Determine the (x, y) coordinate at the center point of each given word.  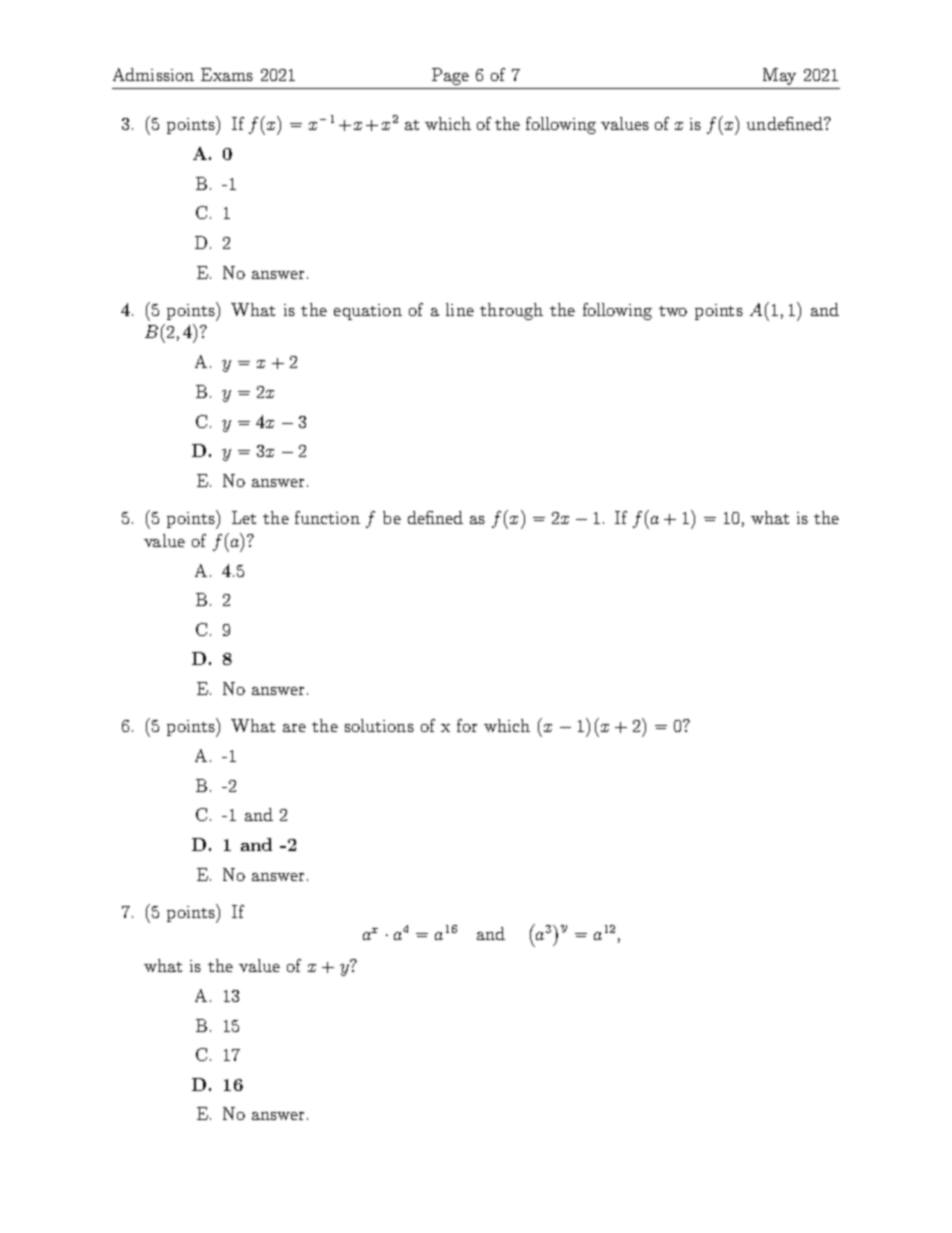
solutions (379, 725)
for (467, 725)
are (294, 728)
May (779, 76)
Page (450, 76)
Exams (227, 74)
